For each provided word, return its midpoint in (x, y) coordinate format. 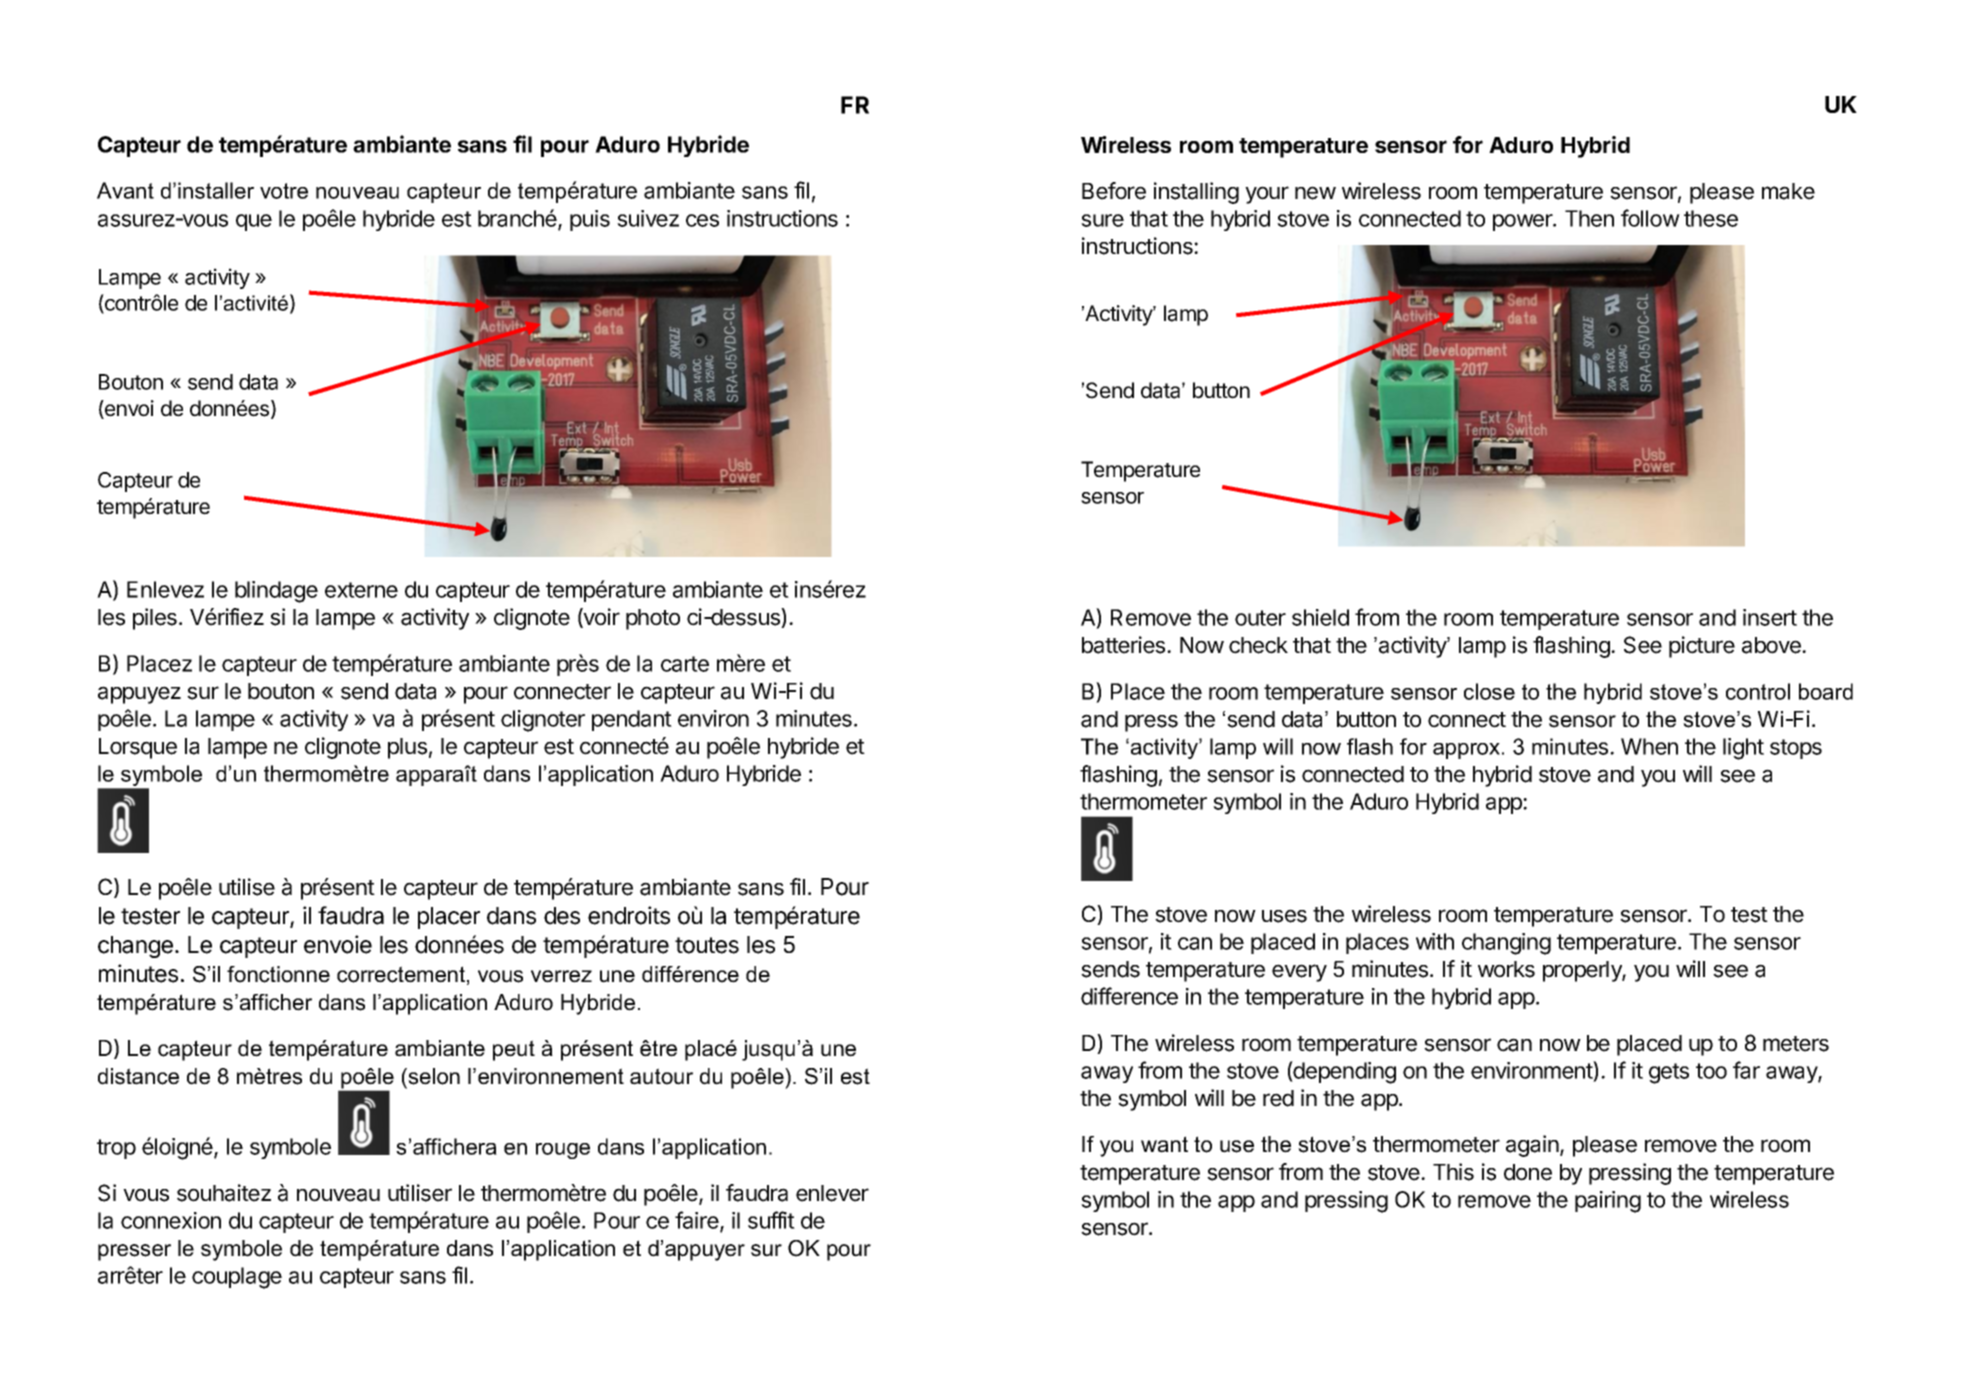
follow (1650, 218)
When (1649, 746)
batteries (1125, 645)
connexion (171, 1220)
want (1164, 1144)
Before (1114, 191)
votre (284, 191)
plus (407, 748)
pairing (1608, 1202)
